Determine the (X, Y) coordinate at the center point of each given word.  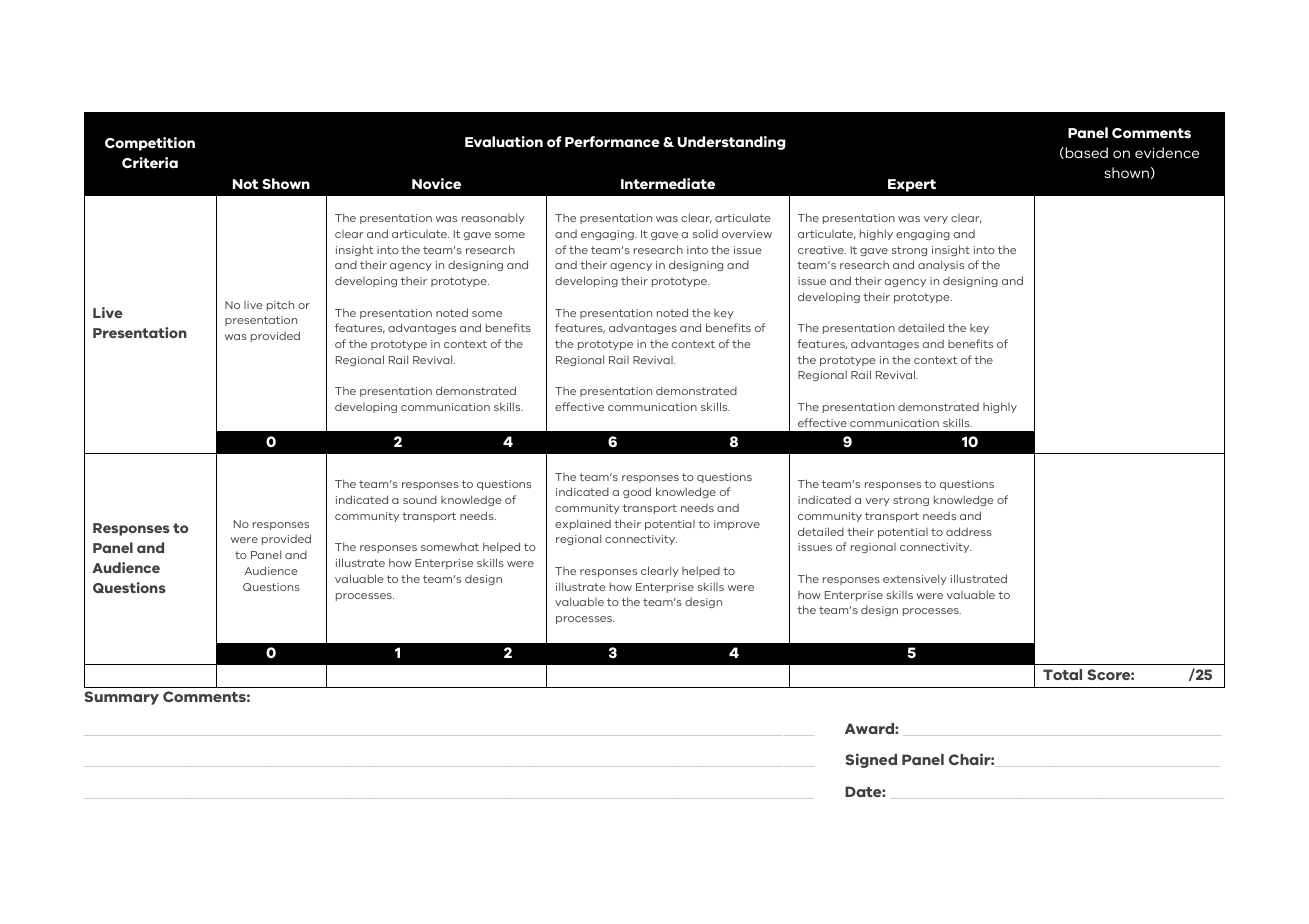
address (969, 531)
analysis (941, 265)
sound (420, 499)
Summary (122, 698)
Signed (871, 760)
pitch (280, 305)
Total (1062, 674)
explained (583, 524)
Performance (612, 141)
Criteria (150, 162)
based (1085, 153)
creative (822, 250)
